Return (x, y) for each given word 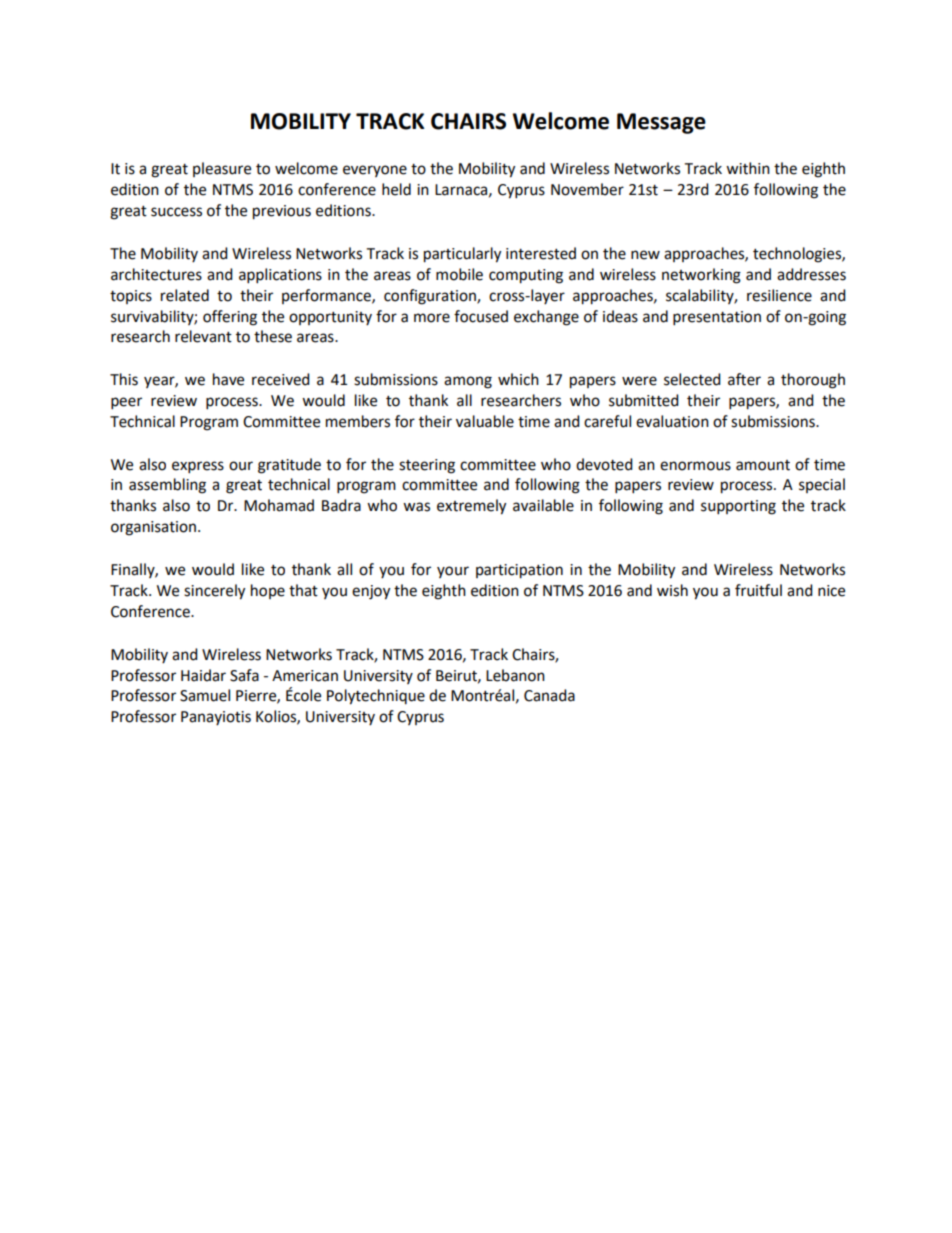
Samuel (205, 695)
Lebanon (515, 675)
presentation (717, 318)
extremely (471, 507)
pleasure (222, 169)
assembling (167, 486)
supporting (738, 507)
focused (481, 316)
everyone (375, 171)
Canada (549, 695)
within (748, 168)
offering (230, 318)
